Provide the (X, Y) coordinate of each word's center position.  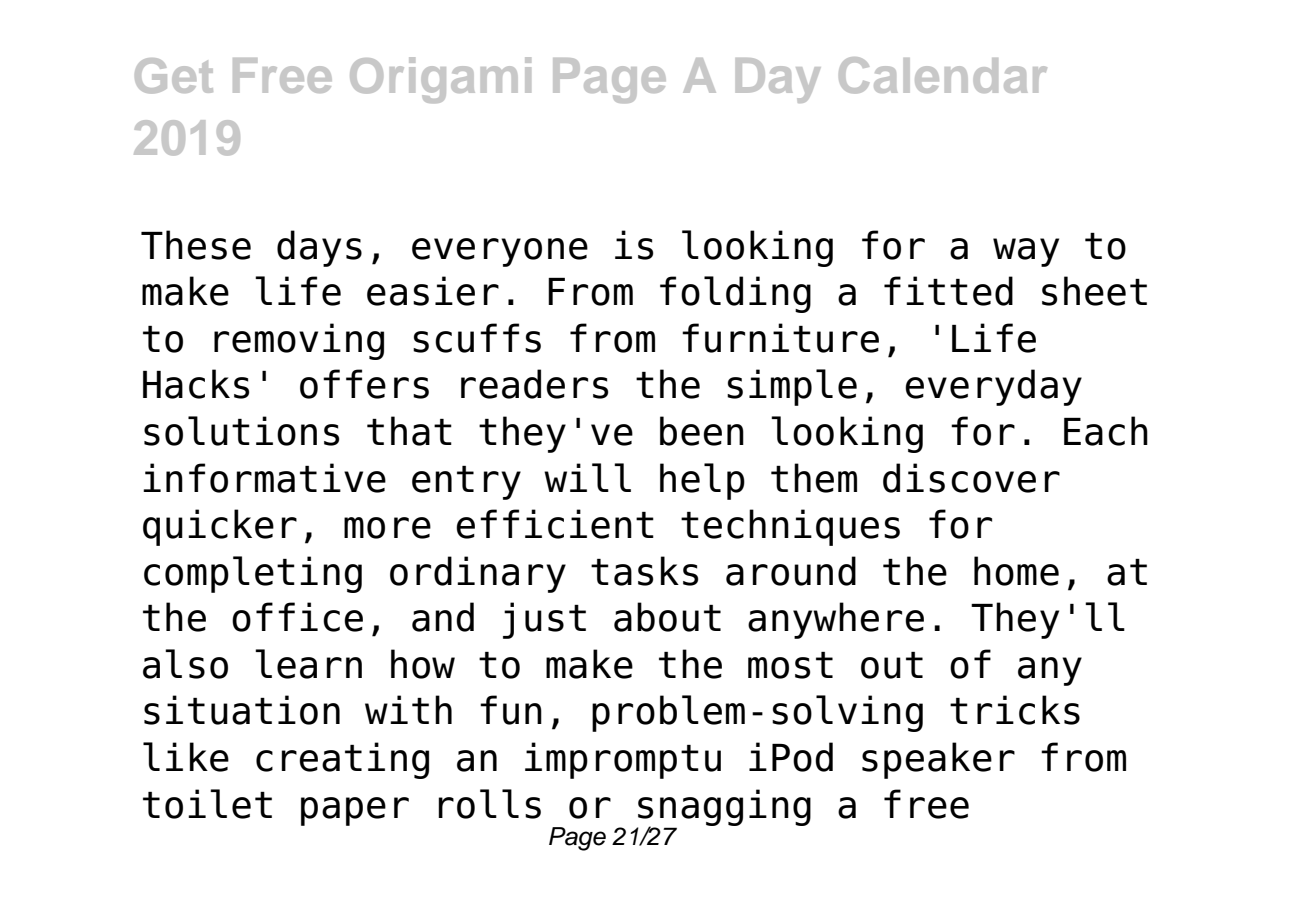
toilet (207, 804)
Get (174, 76)
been (702, 431)
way (1026, 252)
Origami (440, 80)
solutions (241, 431)
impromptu (623, 760)
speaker (938, 760)
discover (971, 478)
